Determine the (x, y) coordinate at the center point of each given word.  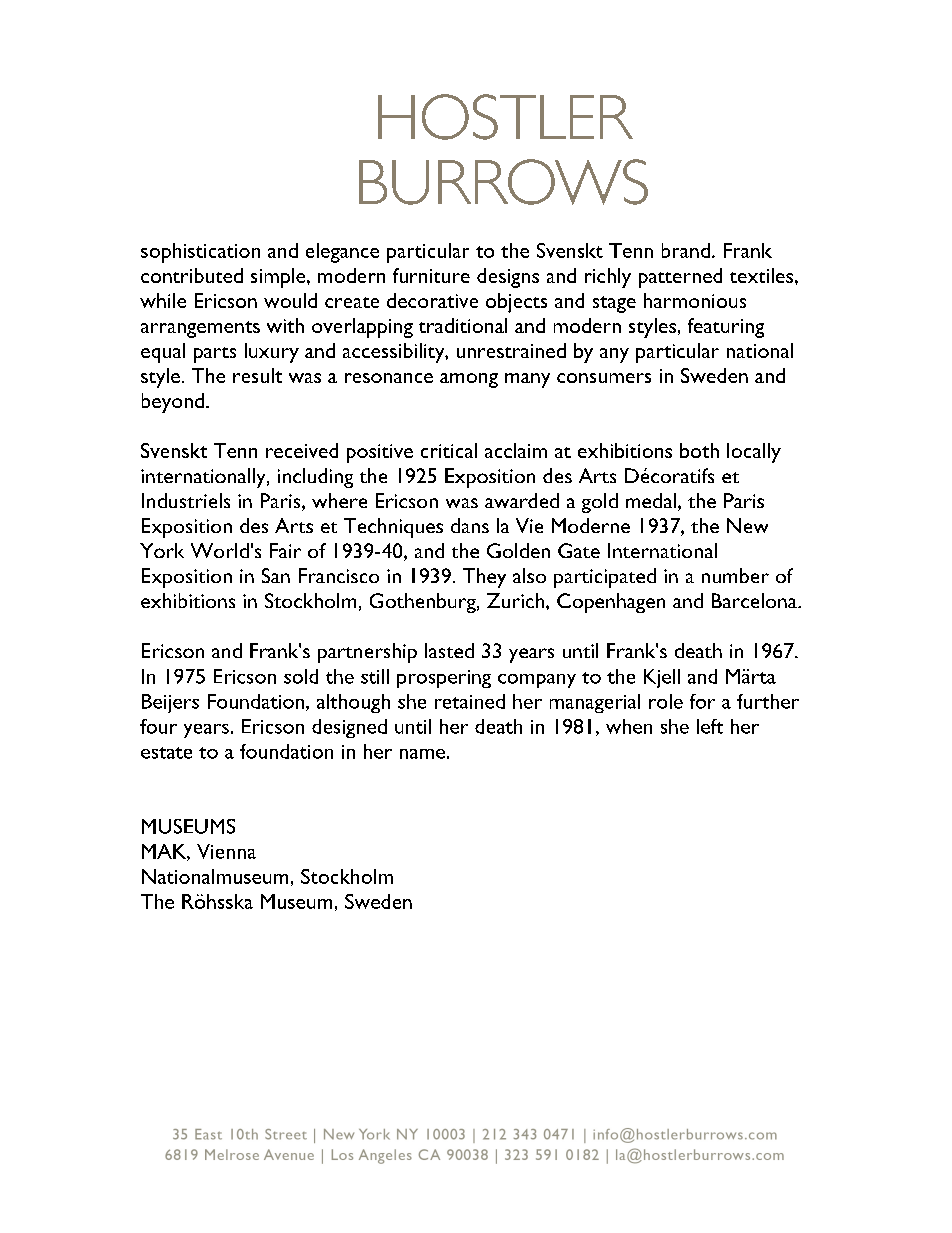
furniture (431, 275)
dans (470, 525)
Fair (285, 550)
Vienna (226, 851)
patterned (680, 278)
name (422, 754)
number (735, 575)
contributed (192, 275)
